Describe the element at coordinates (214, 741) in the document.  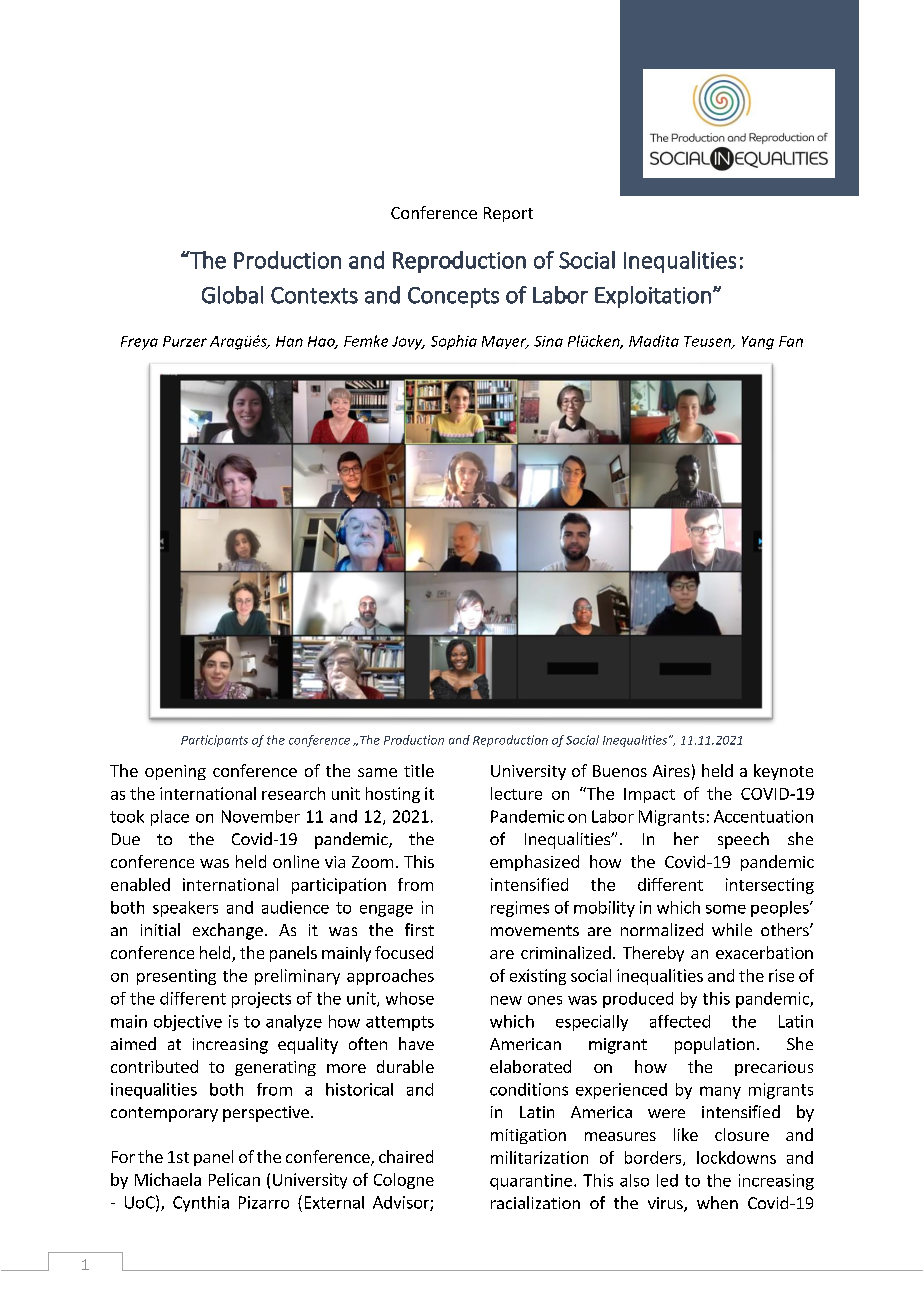
I see `Participants` at that location.
